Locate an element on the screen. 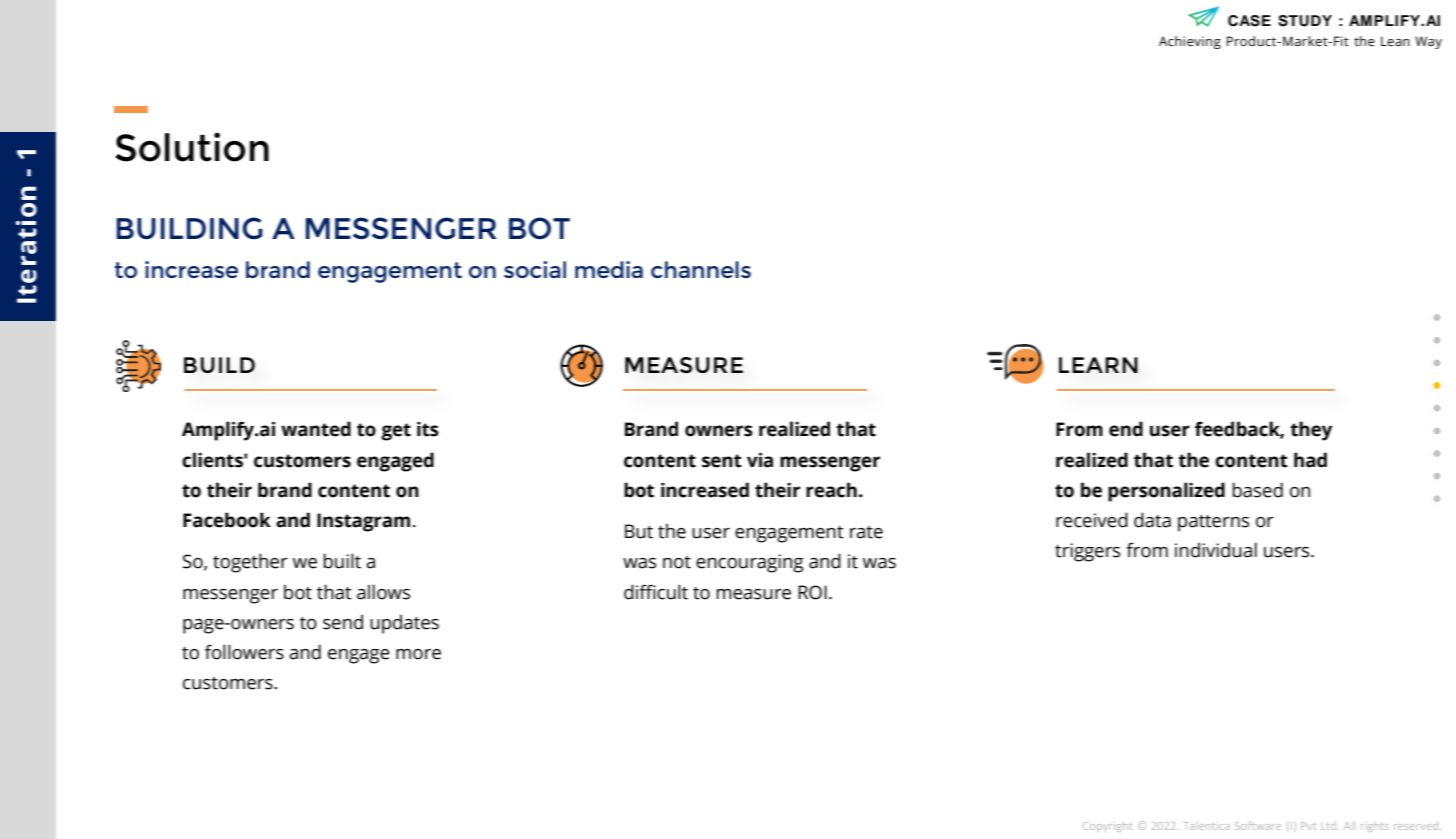 The image size is (1456, 839). more is located at coordinates (418, 654).
